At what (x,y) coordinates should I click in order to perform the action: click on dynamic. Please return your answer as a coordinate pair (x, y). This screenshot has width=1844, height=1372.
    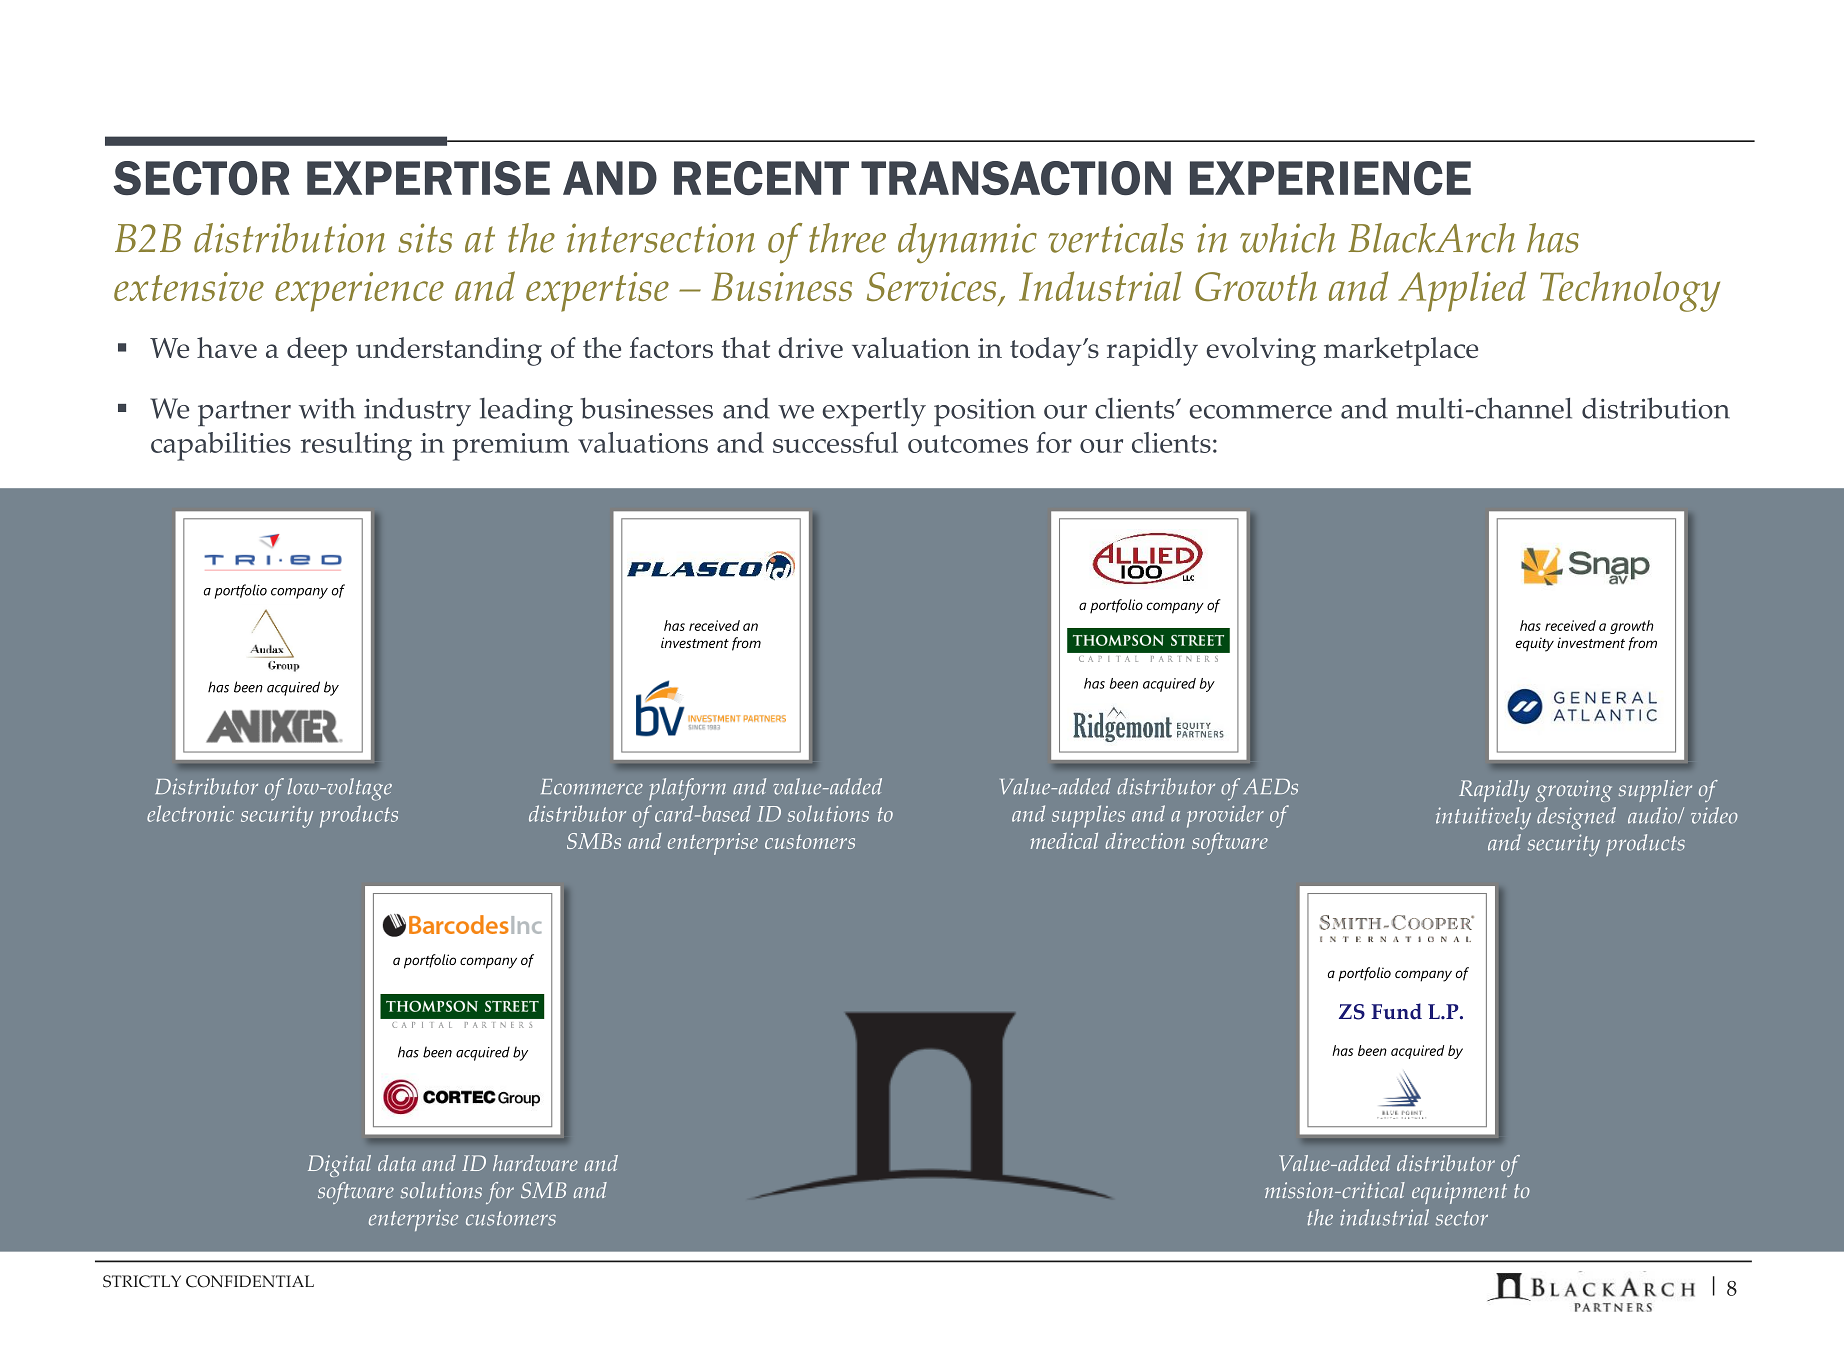
    Looking at the image, I should click on (967, 243).
